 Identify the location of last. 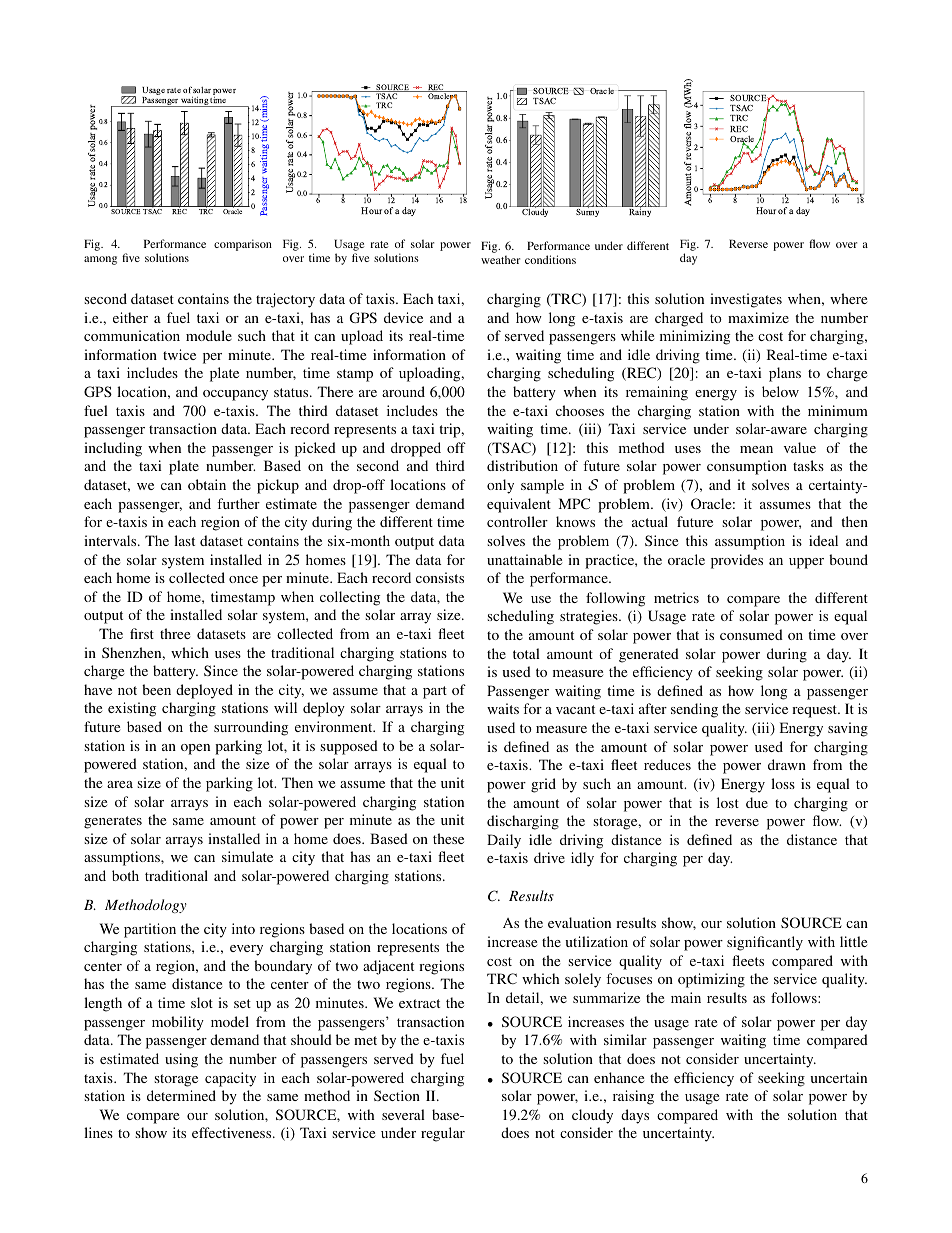
(184, 540).
